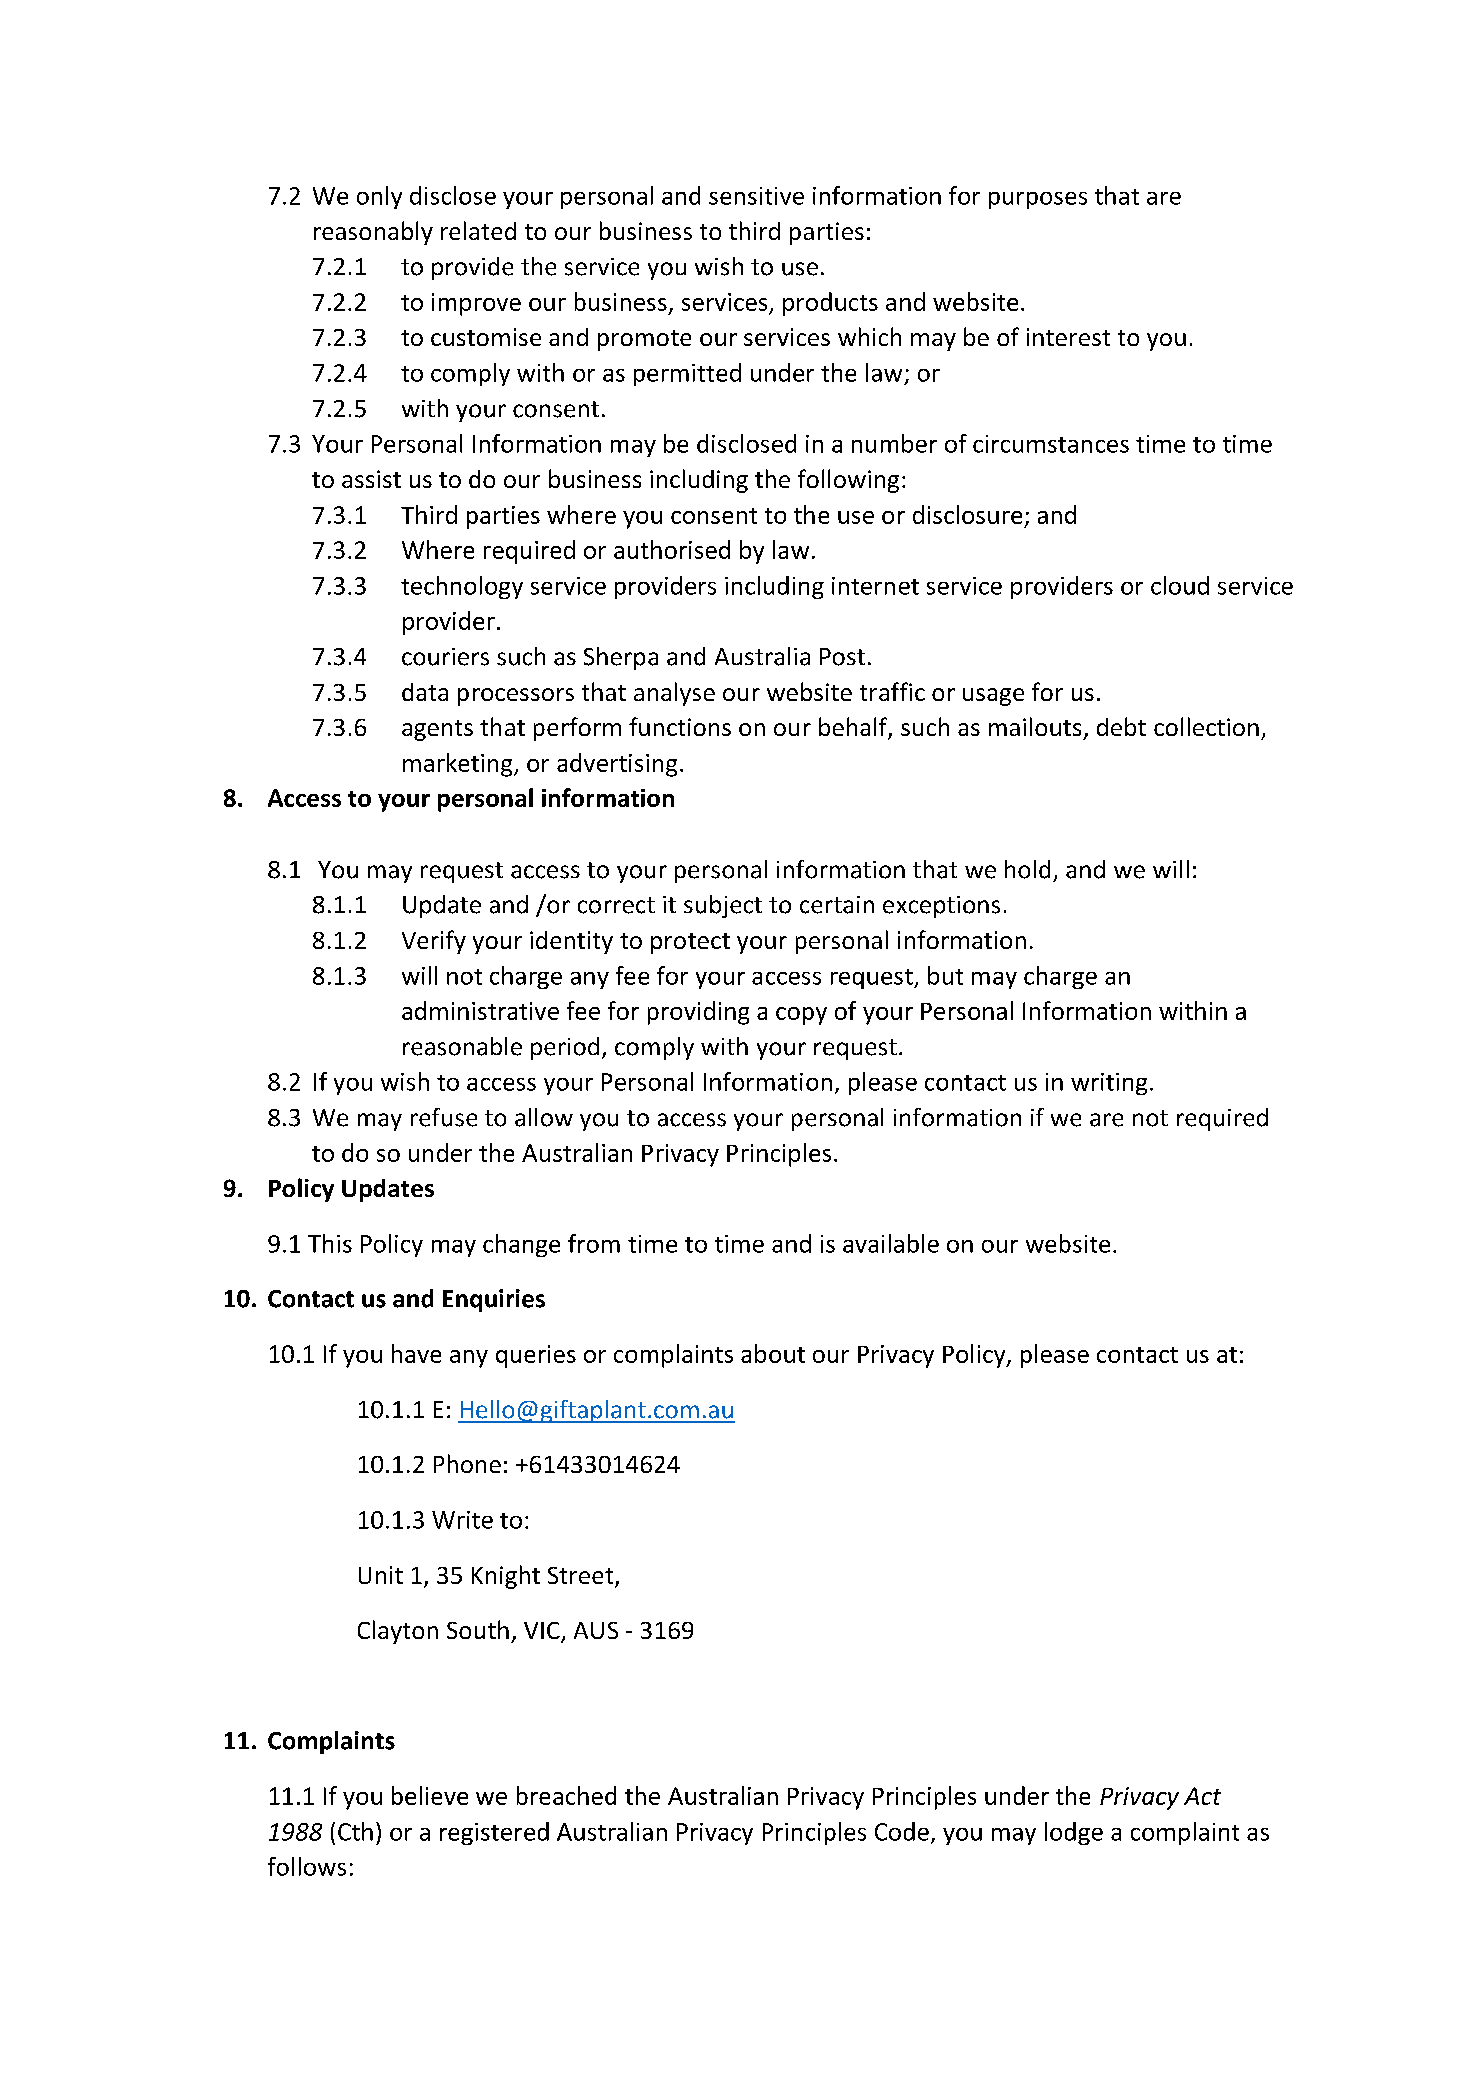 The width and height of the screenshot is (1473, 2083). What do you see at coordinates (756, 196) in the screenshot?
I see `sensitive` at bounding box center [756, 196].
